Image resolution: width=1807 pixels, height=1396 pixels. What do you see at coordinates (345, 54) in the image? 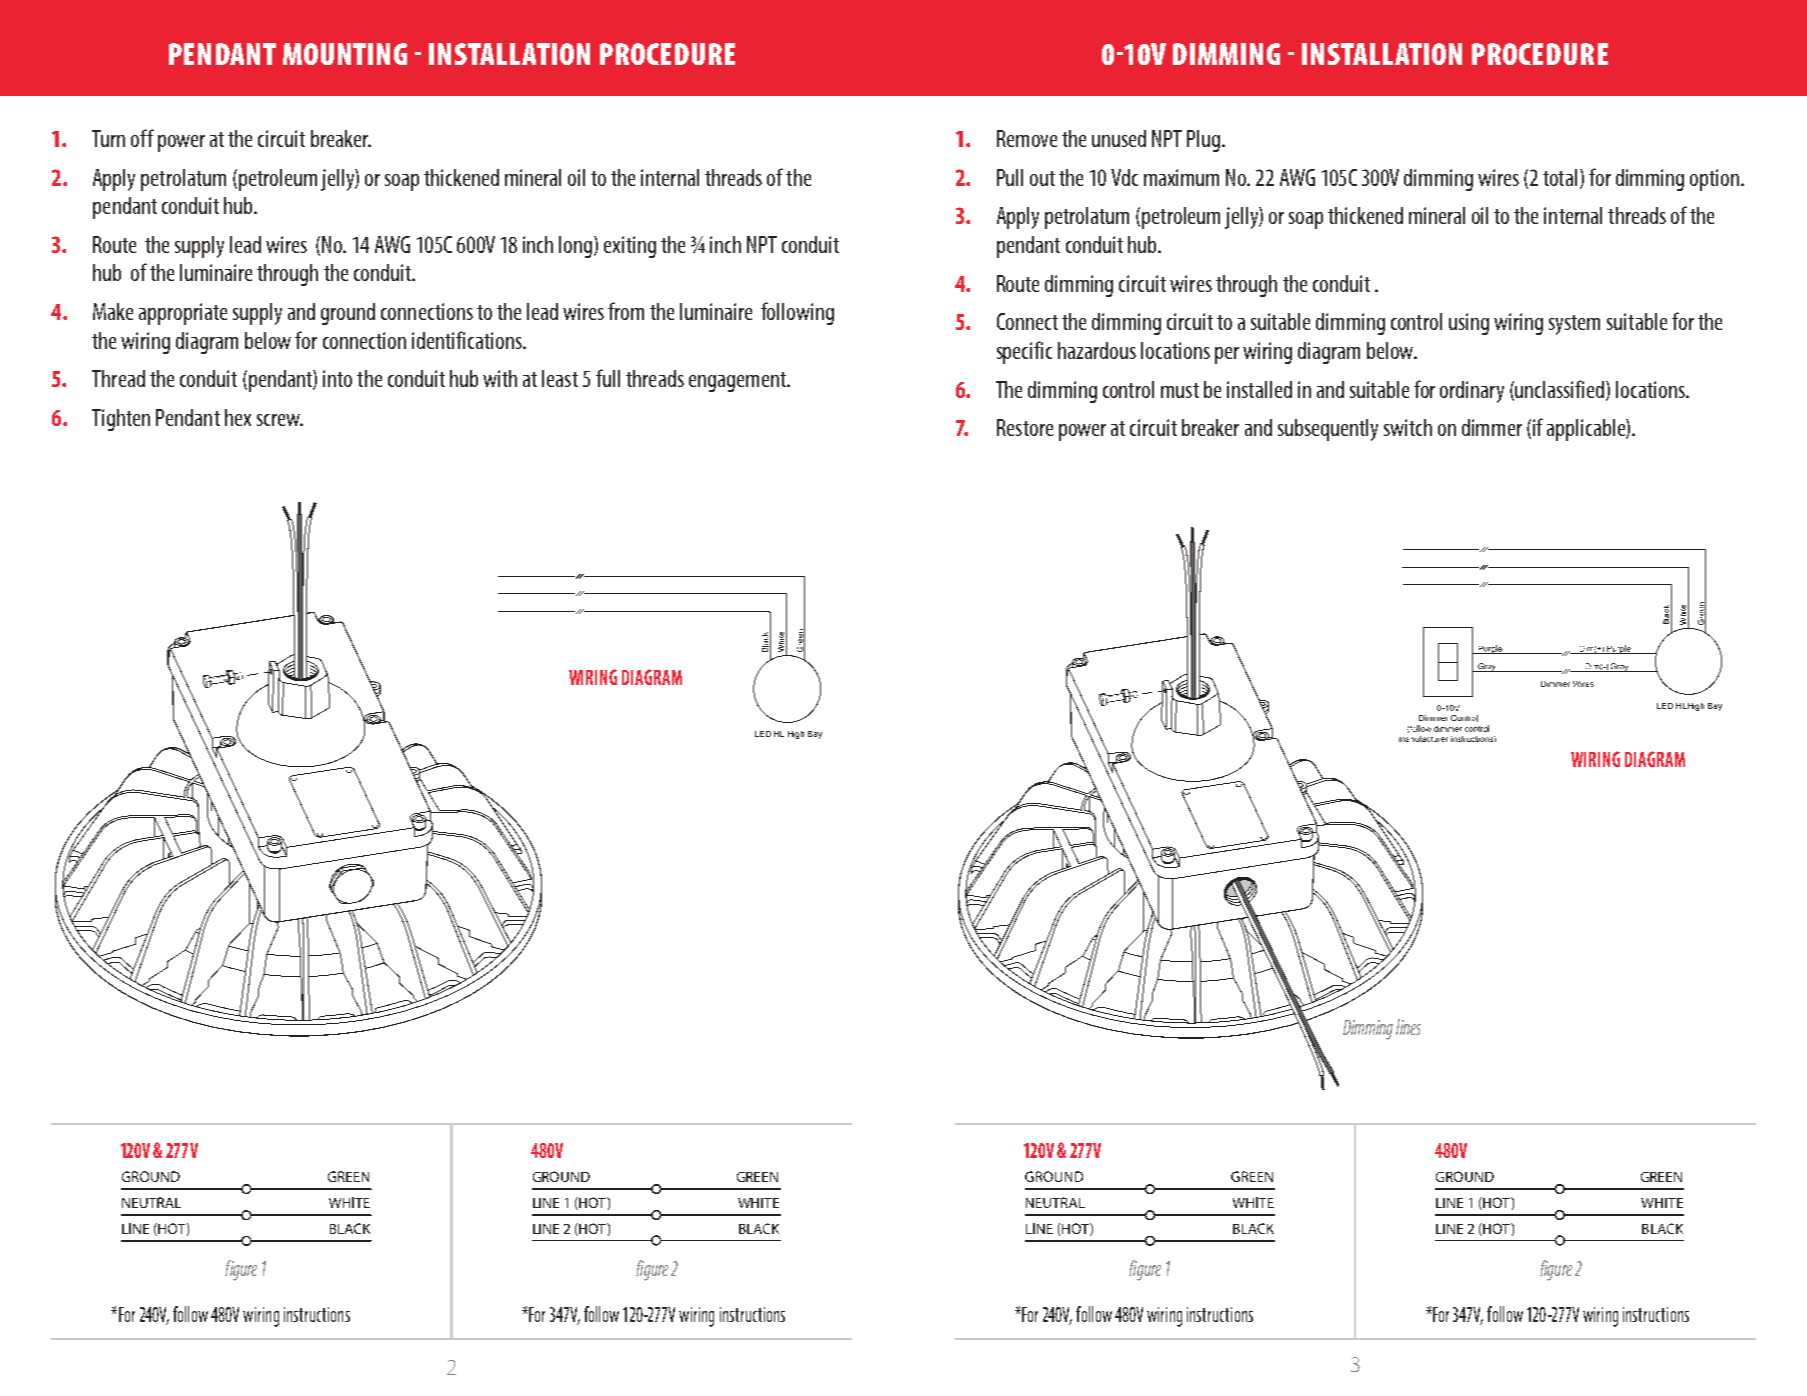
I see `MOUNTING` at bounding box center [345, 54].
